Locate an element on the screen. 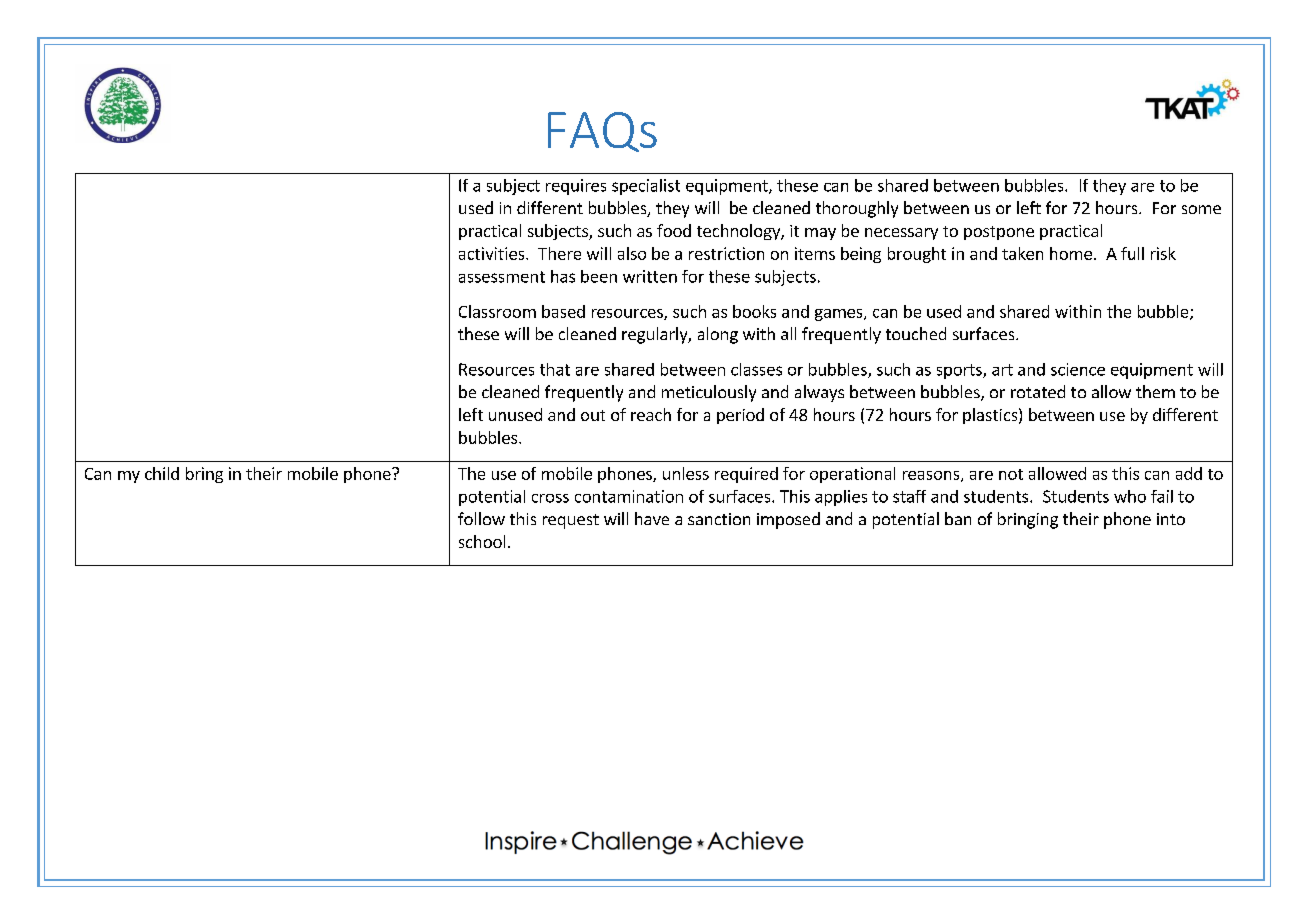 The width and height of the screenshot is (1308, 924). have is located at coordinates (652, 518).
